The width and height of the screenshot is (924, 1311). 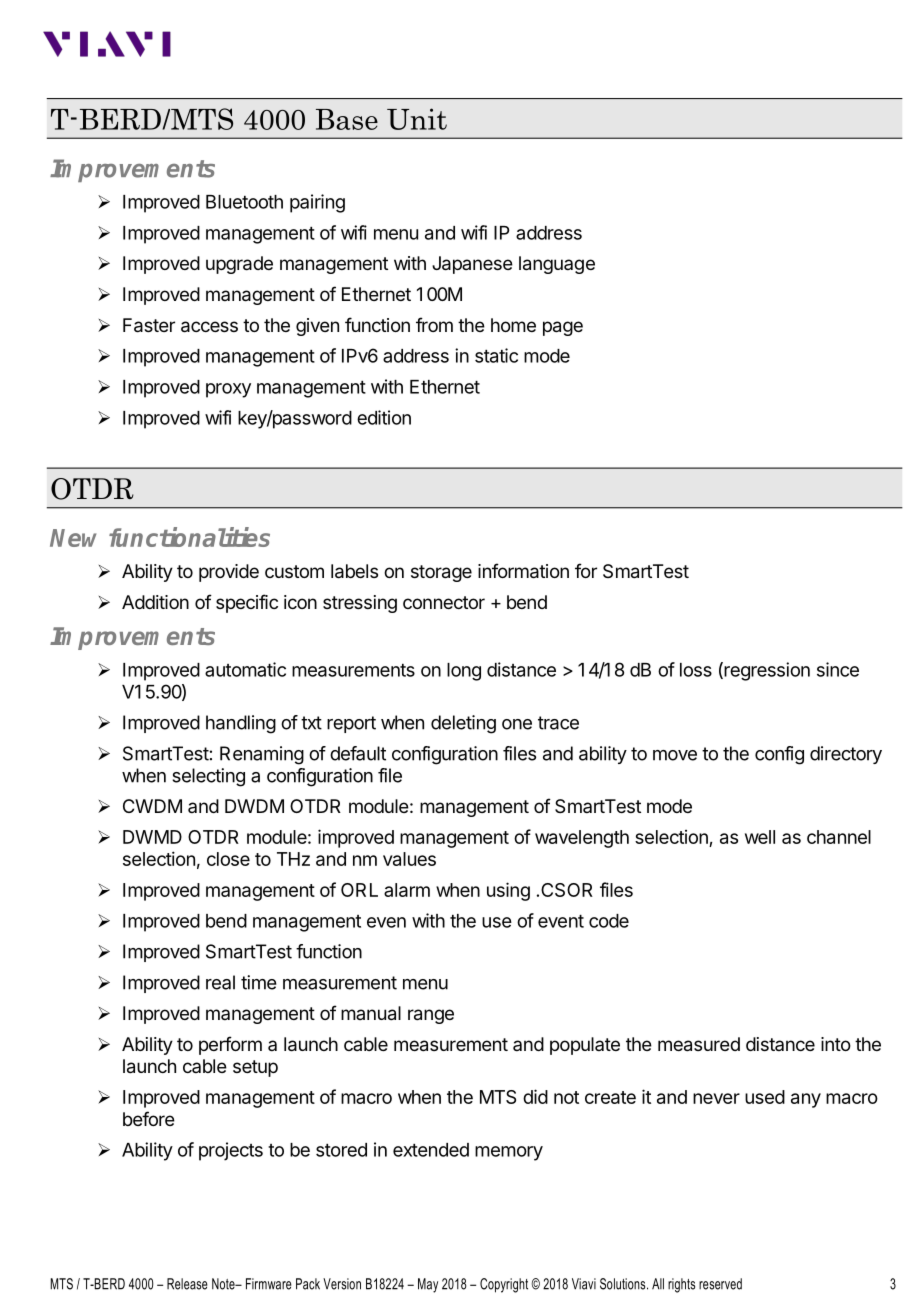 I want to click on language, so click(x=557, y=265).
